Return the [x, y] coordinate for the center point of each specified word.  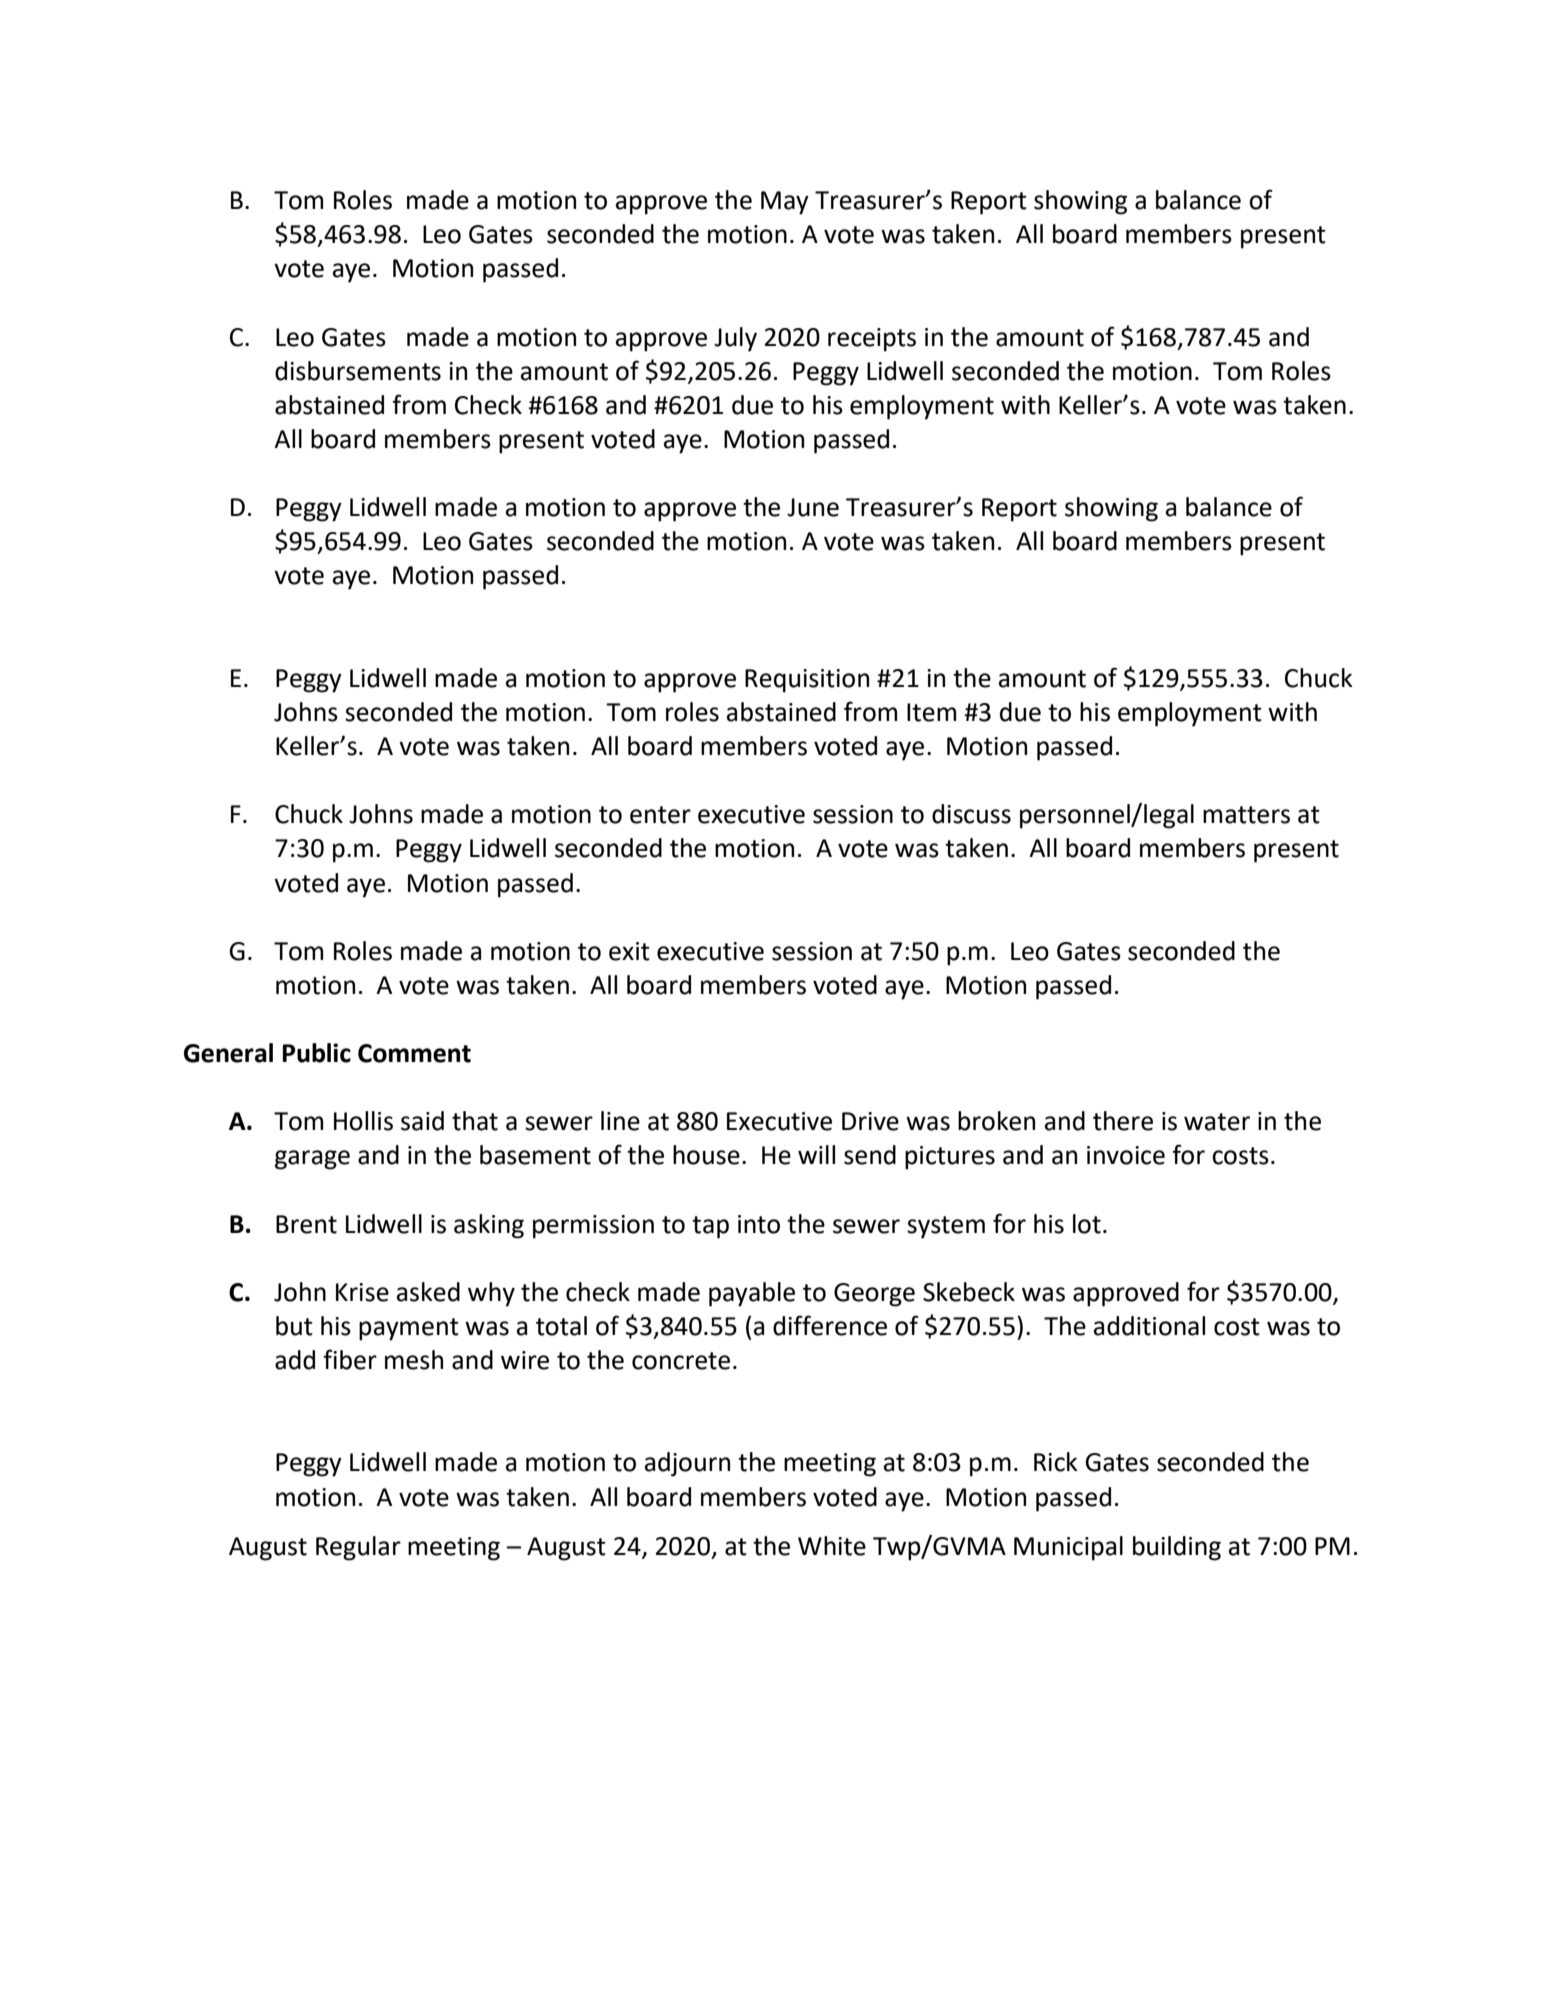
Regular [358, 1548]
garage [312, 1160]
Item [931, 712]
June [813, 507]
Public [317, 1053]
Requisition [807, 681]
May [785, 203]
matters [1246, 815]
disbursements [358, 371]
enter [660, 815]
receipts [872, 340]
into [759, 1224]
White [832, 1546]
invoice [1126, 1155]
